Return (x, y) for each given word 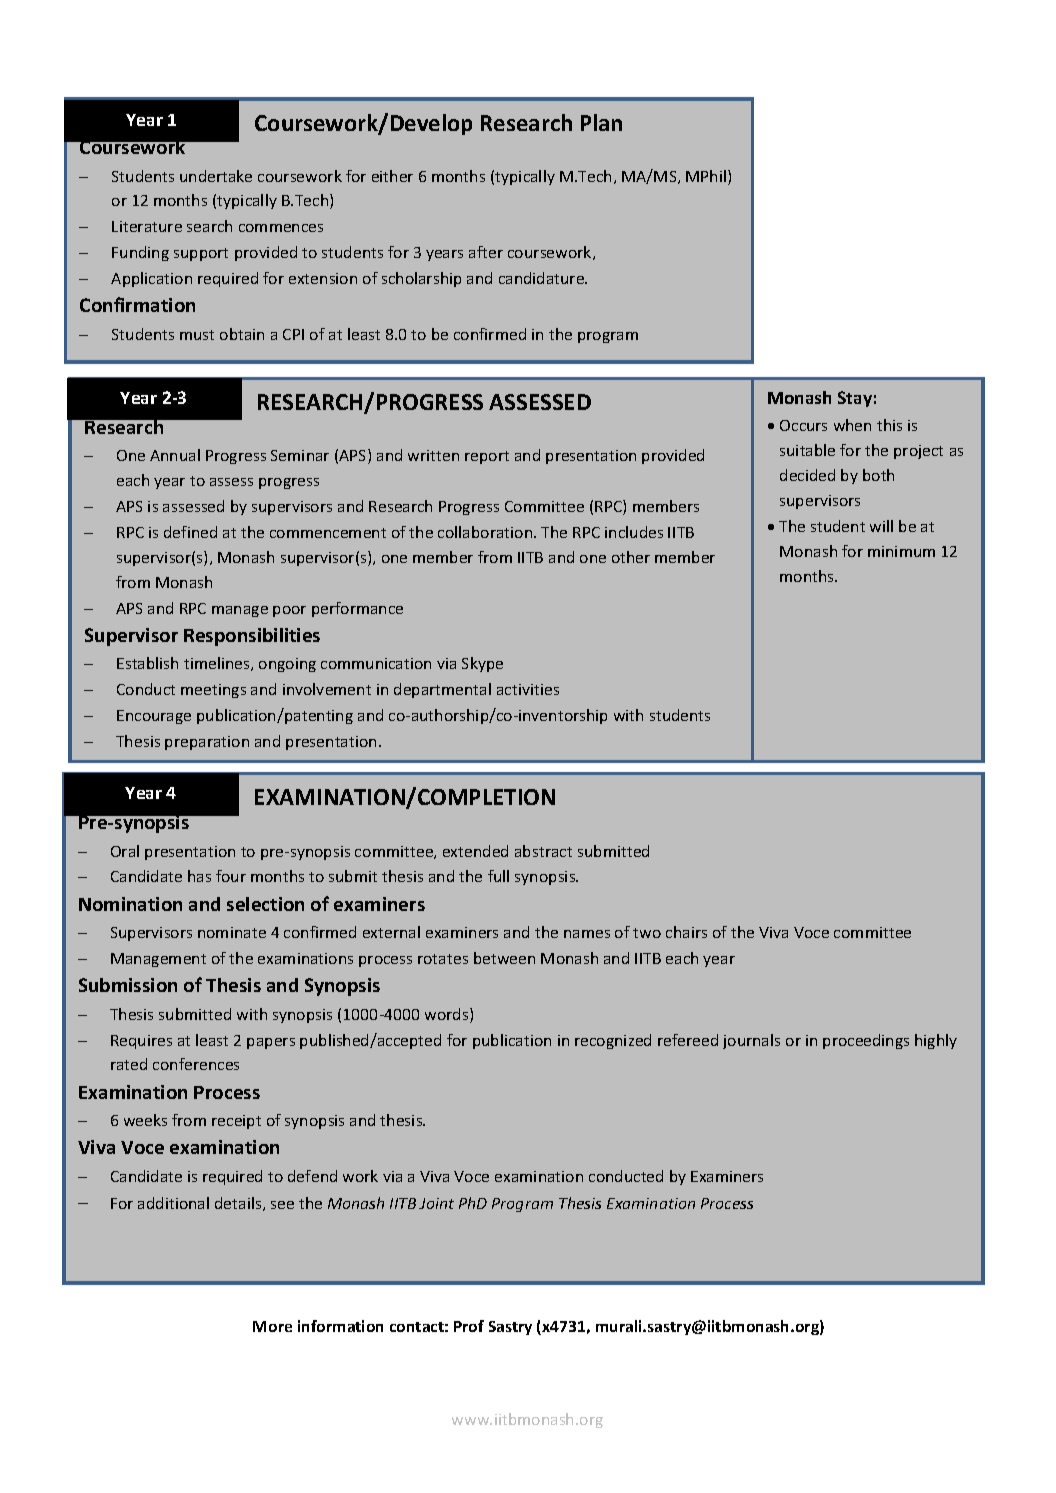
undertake (216, 176)
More (272, 1326)
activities (528, 689)
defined (190, 532)
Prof (469, 1326)
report (487, 457)
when (852, 425)
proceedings (866, 1041)
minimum (901, 551)
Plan (601, 122)
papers (271, 1043)
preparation (207, 743)
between (504, 958)
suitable (807, 450)
